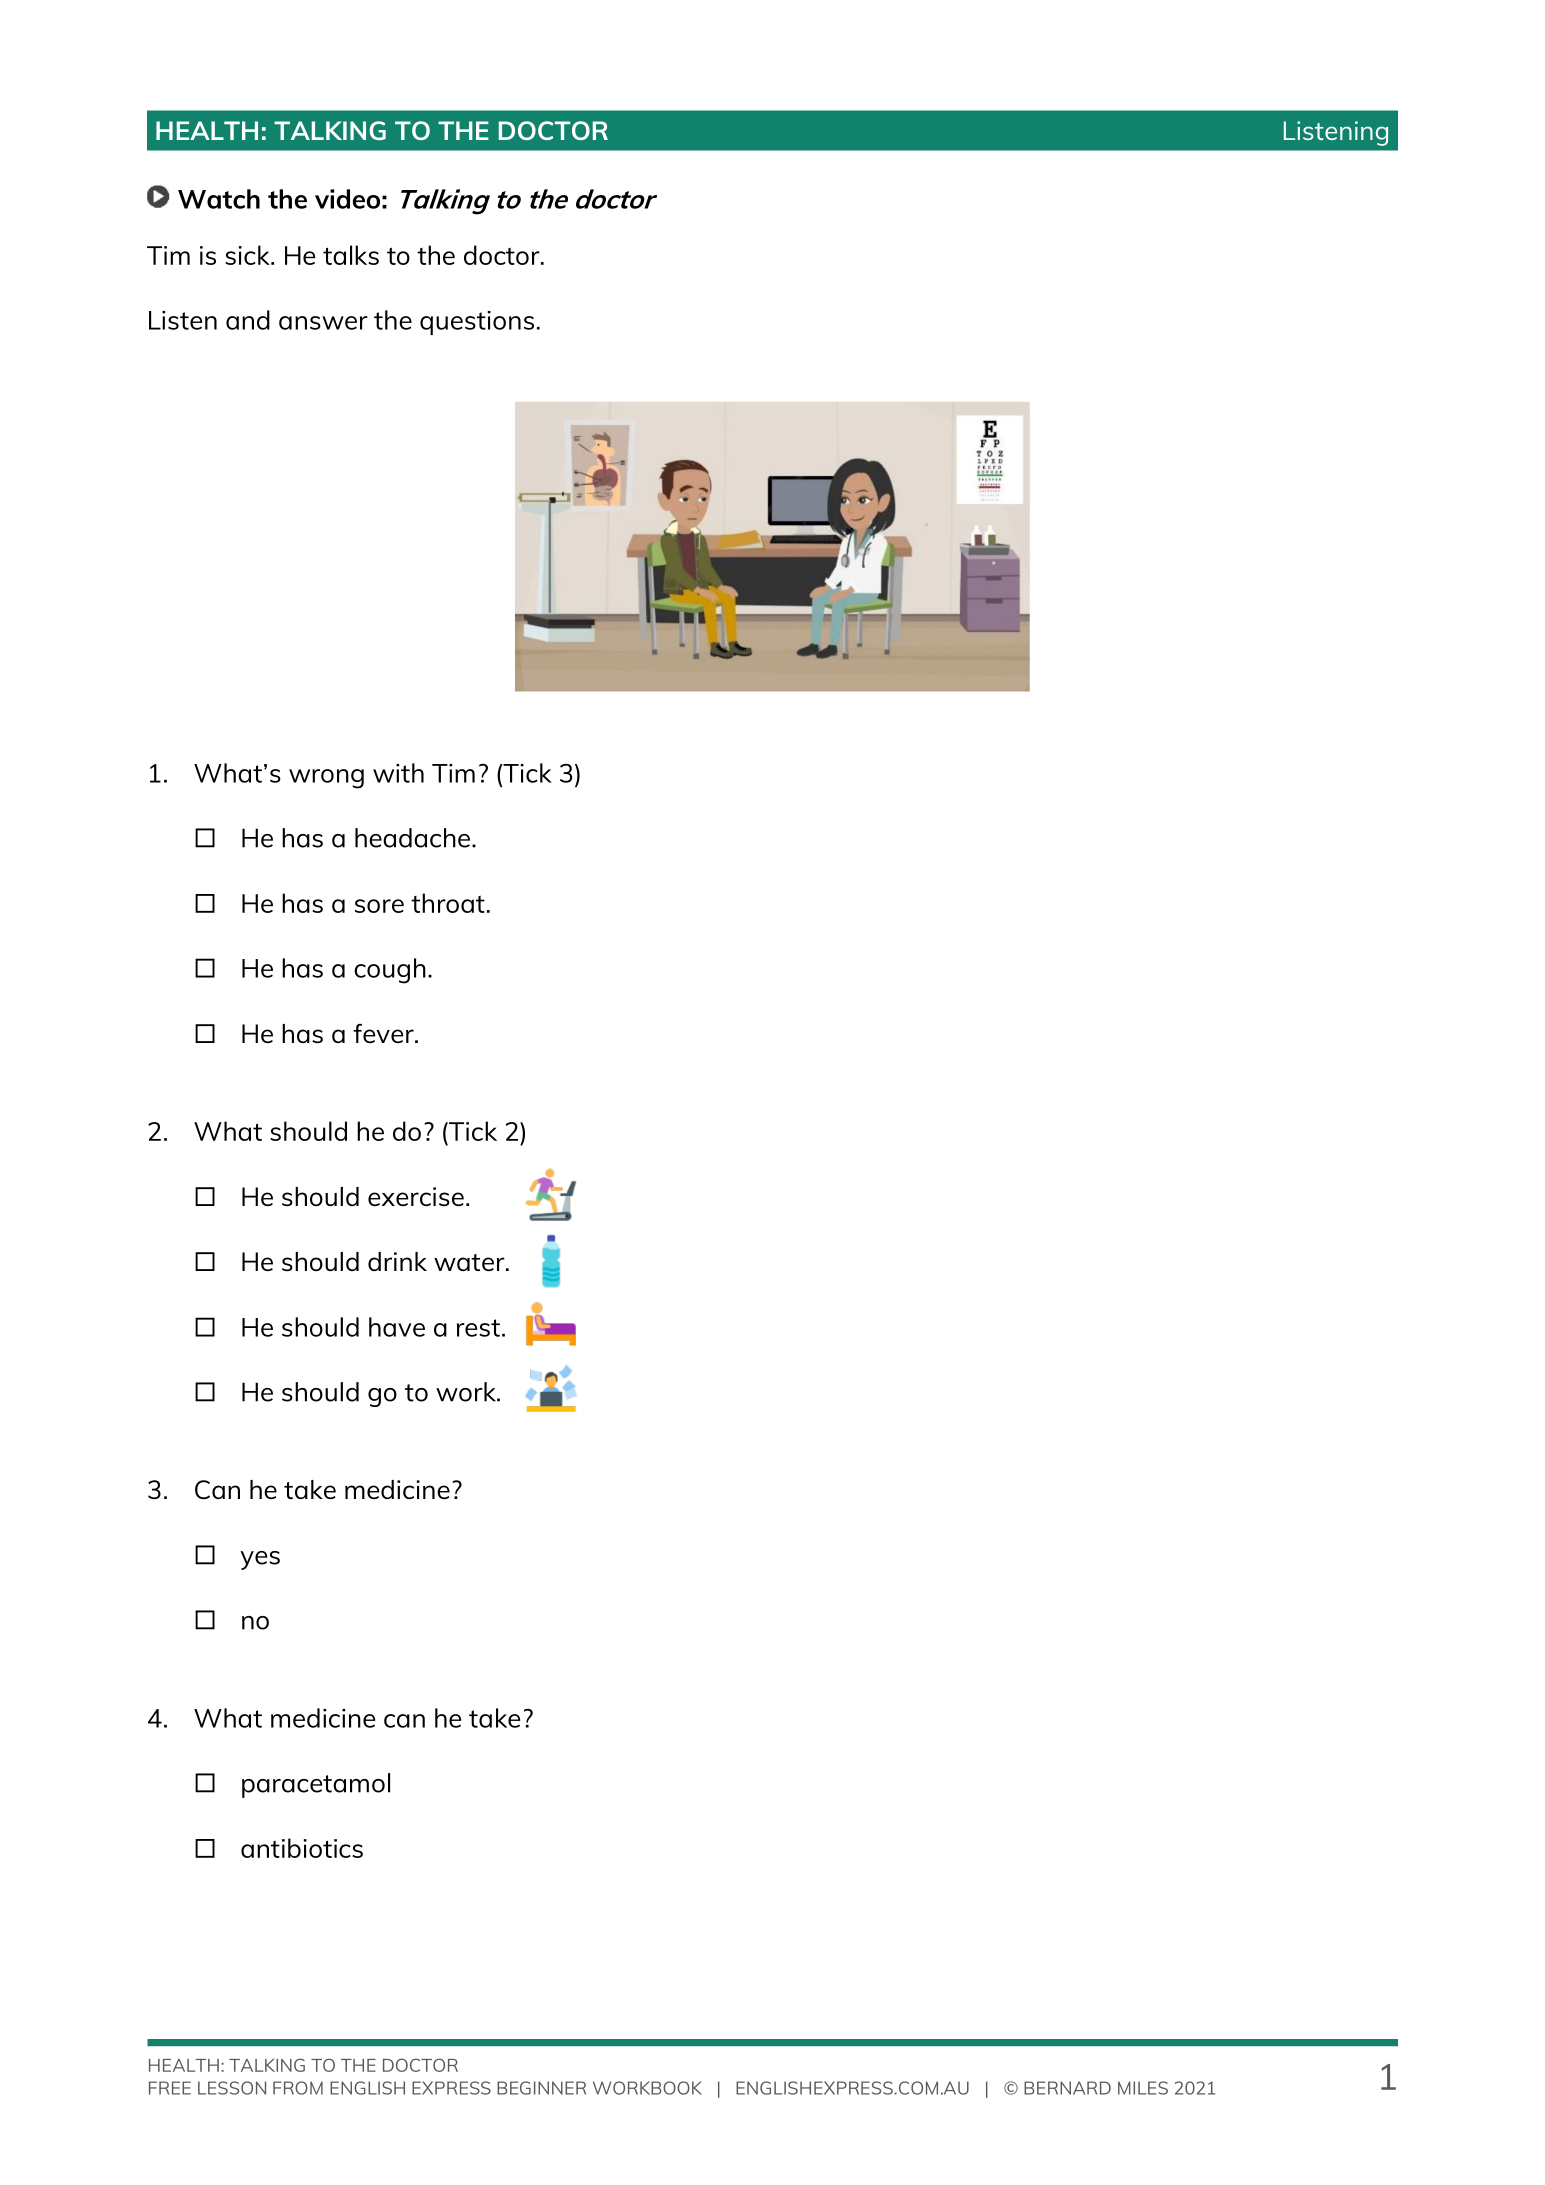  Describe the element at coordinates (541, 2088) in the image. I see `BEGINNER` at that location.
